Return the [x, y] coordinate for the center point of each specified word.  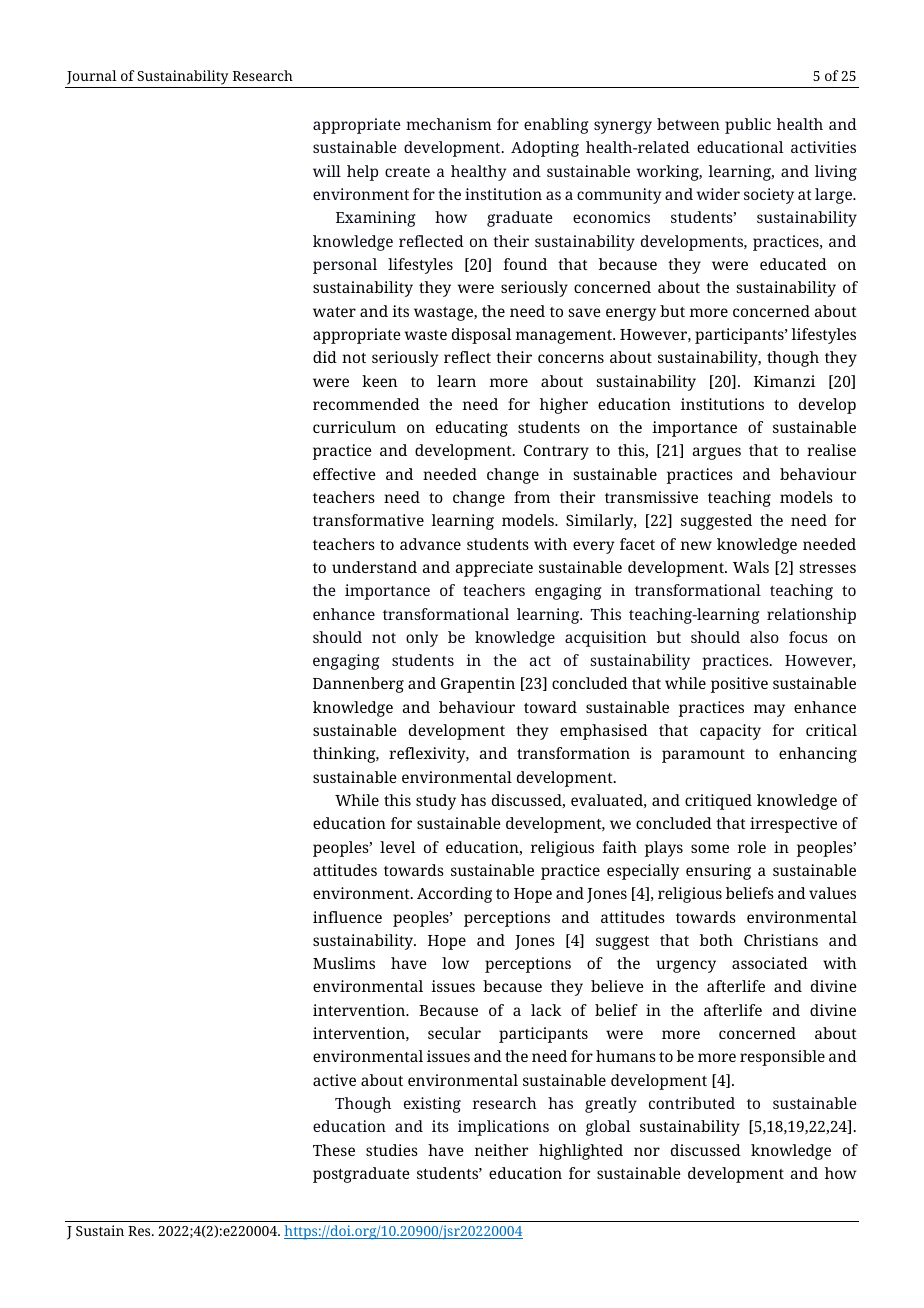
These [334, 1150]
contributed [692, 1103]
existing [432, 1105]
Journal [92, 77]
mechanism [449, 124]
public [748, 126]
